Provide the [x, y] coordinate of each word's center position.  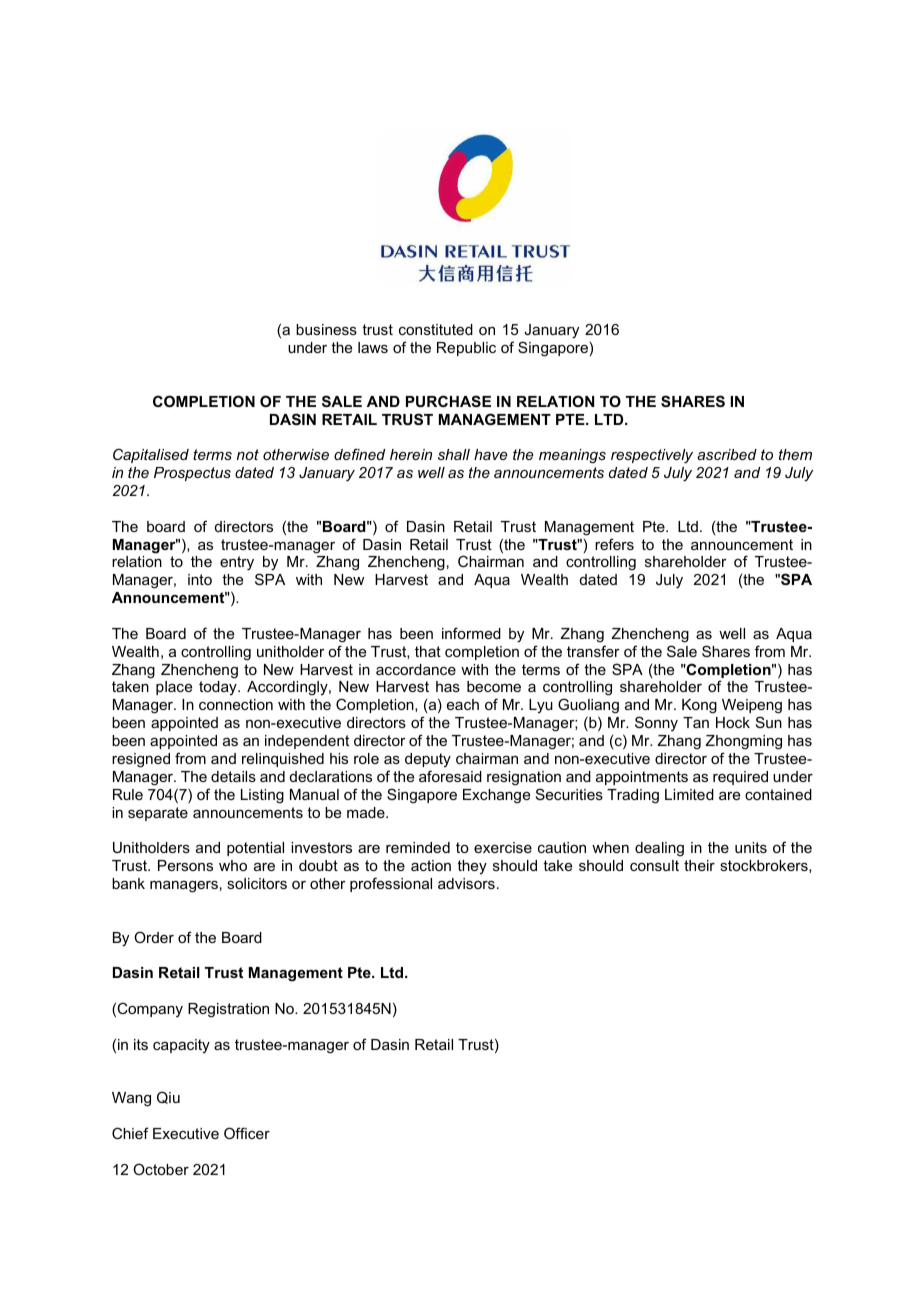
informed [471, 633]
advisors [466, 883]
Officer [247, 1133]
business [326, 329]
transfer [593, 651]
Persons [185, 865]
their [699, 865]
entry [237, 563]
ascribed [727, 454]
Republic [466, 349]
